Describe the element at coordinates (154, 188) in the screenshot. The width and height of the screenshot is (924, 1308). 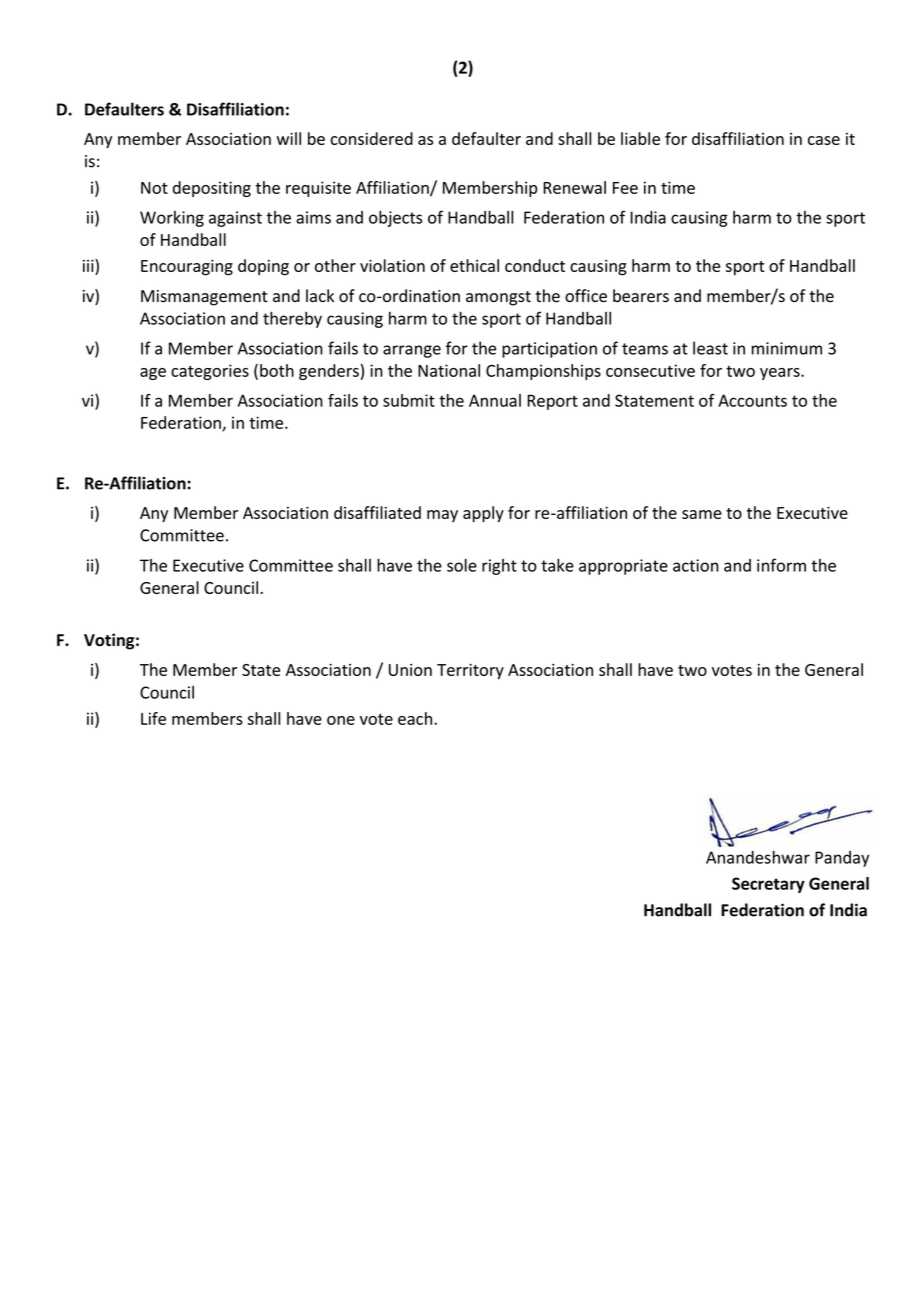
I see `Not` at that location.
